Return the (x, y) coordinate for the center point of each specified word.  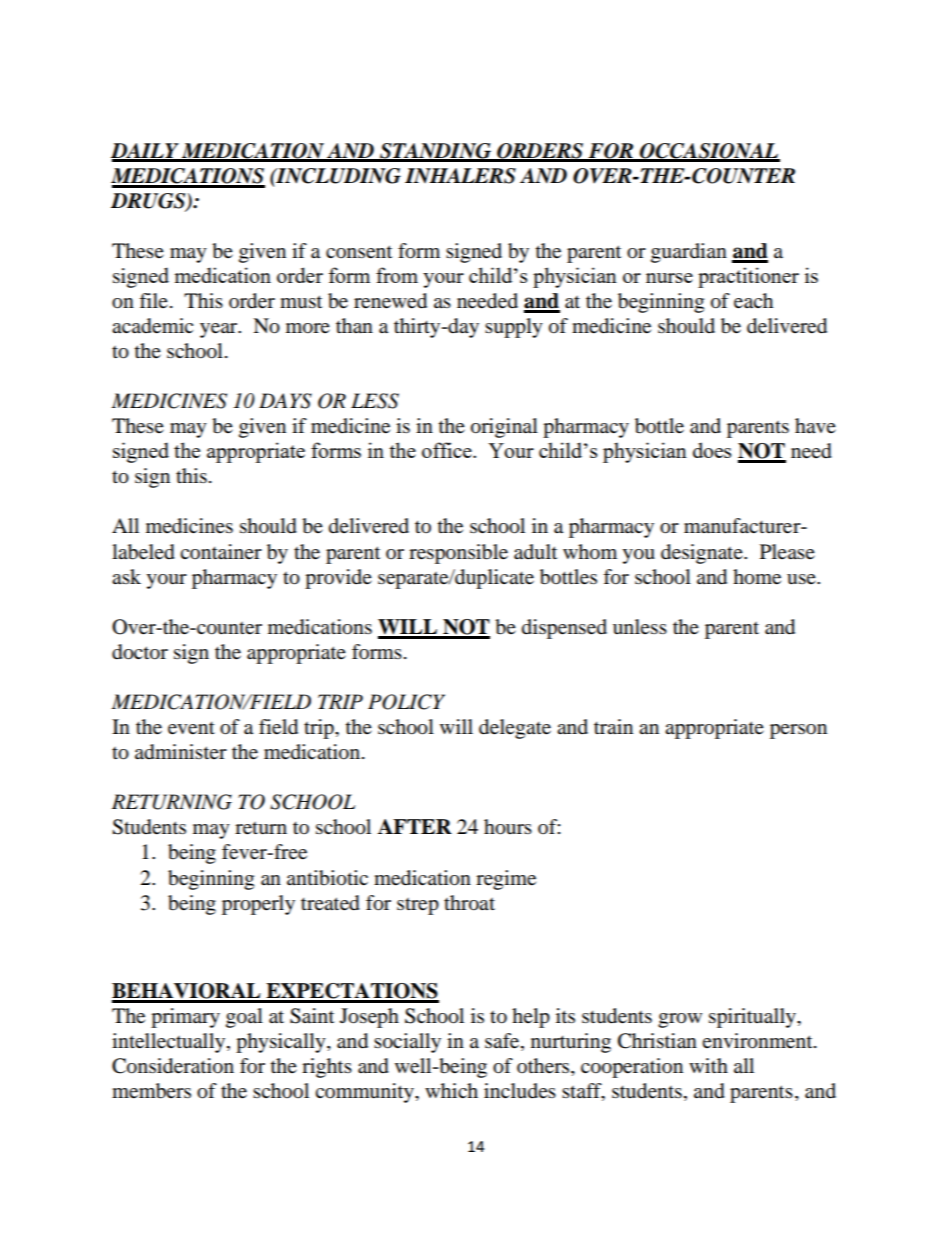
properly (258, 905)
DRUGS (149, 201)
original (504, 428)
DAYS (285, 401)
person (798, 731)
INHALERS (460, 176)
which (451, 1090)
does (712, 450)
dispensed (564, 629)
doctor (140, 652)
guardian (689, 253)
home (757, 577)
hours (508, 827)
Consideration (173, 1066)
